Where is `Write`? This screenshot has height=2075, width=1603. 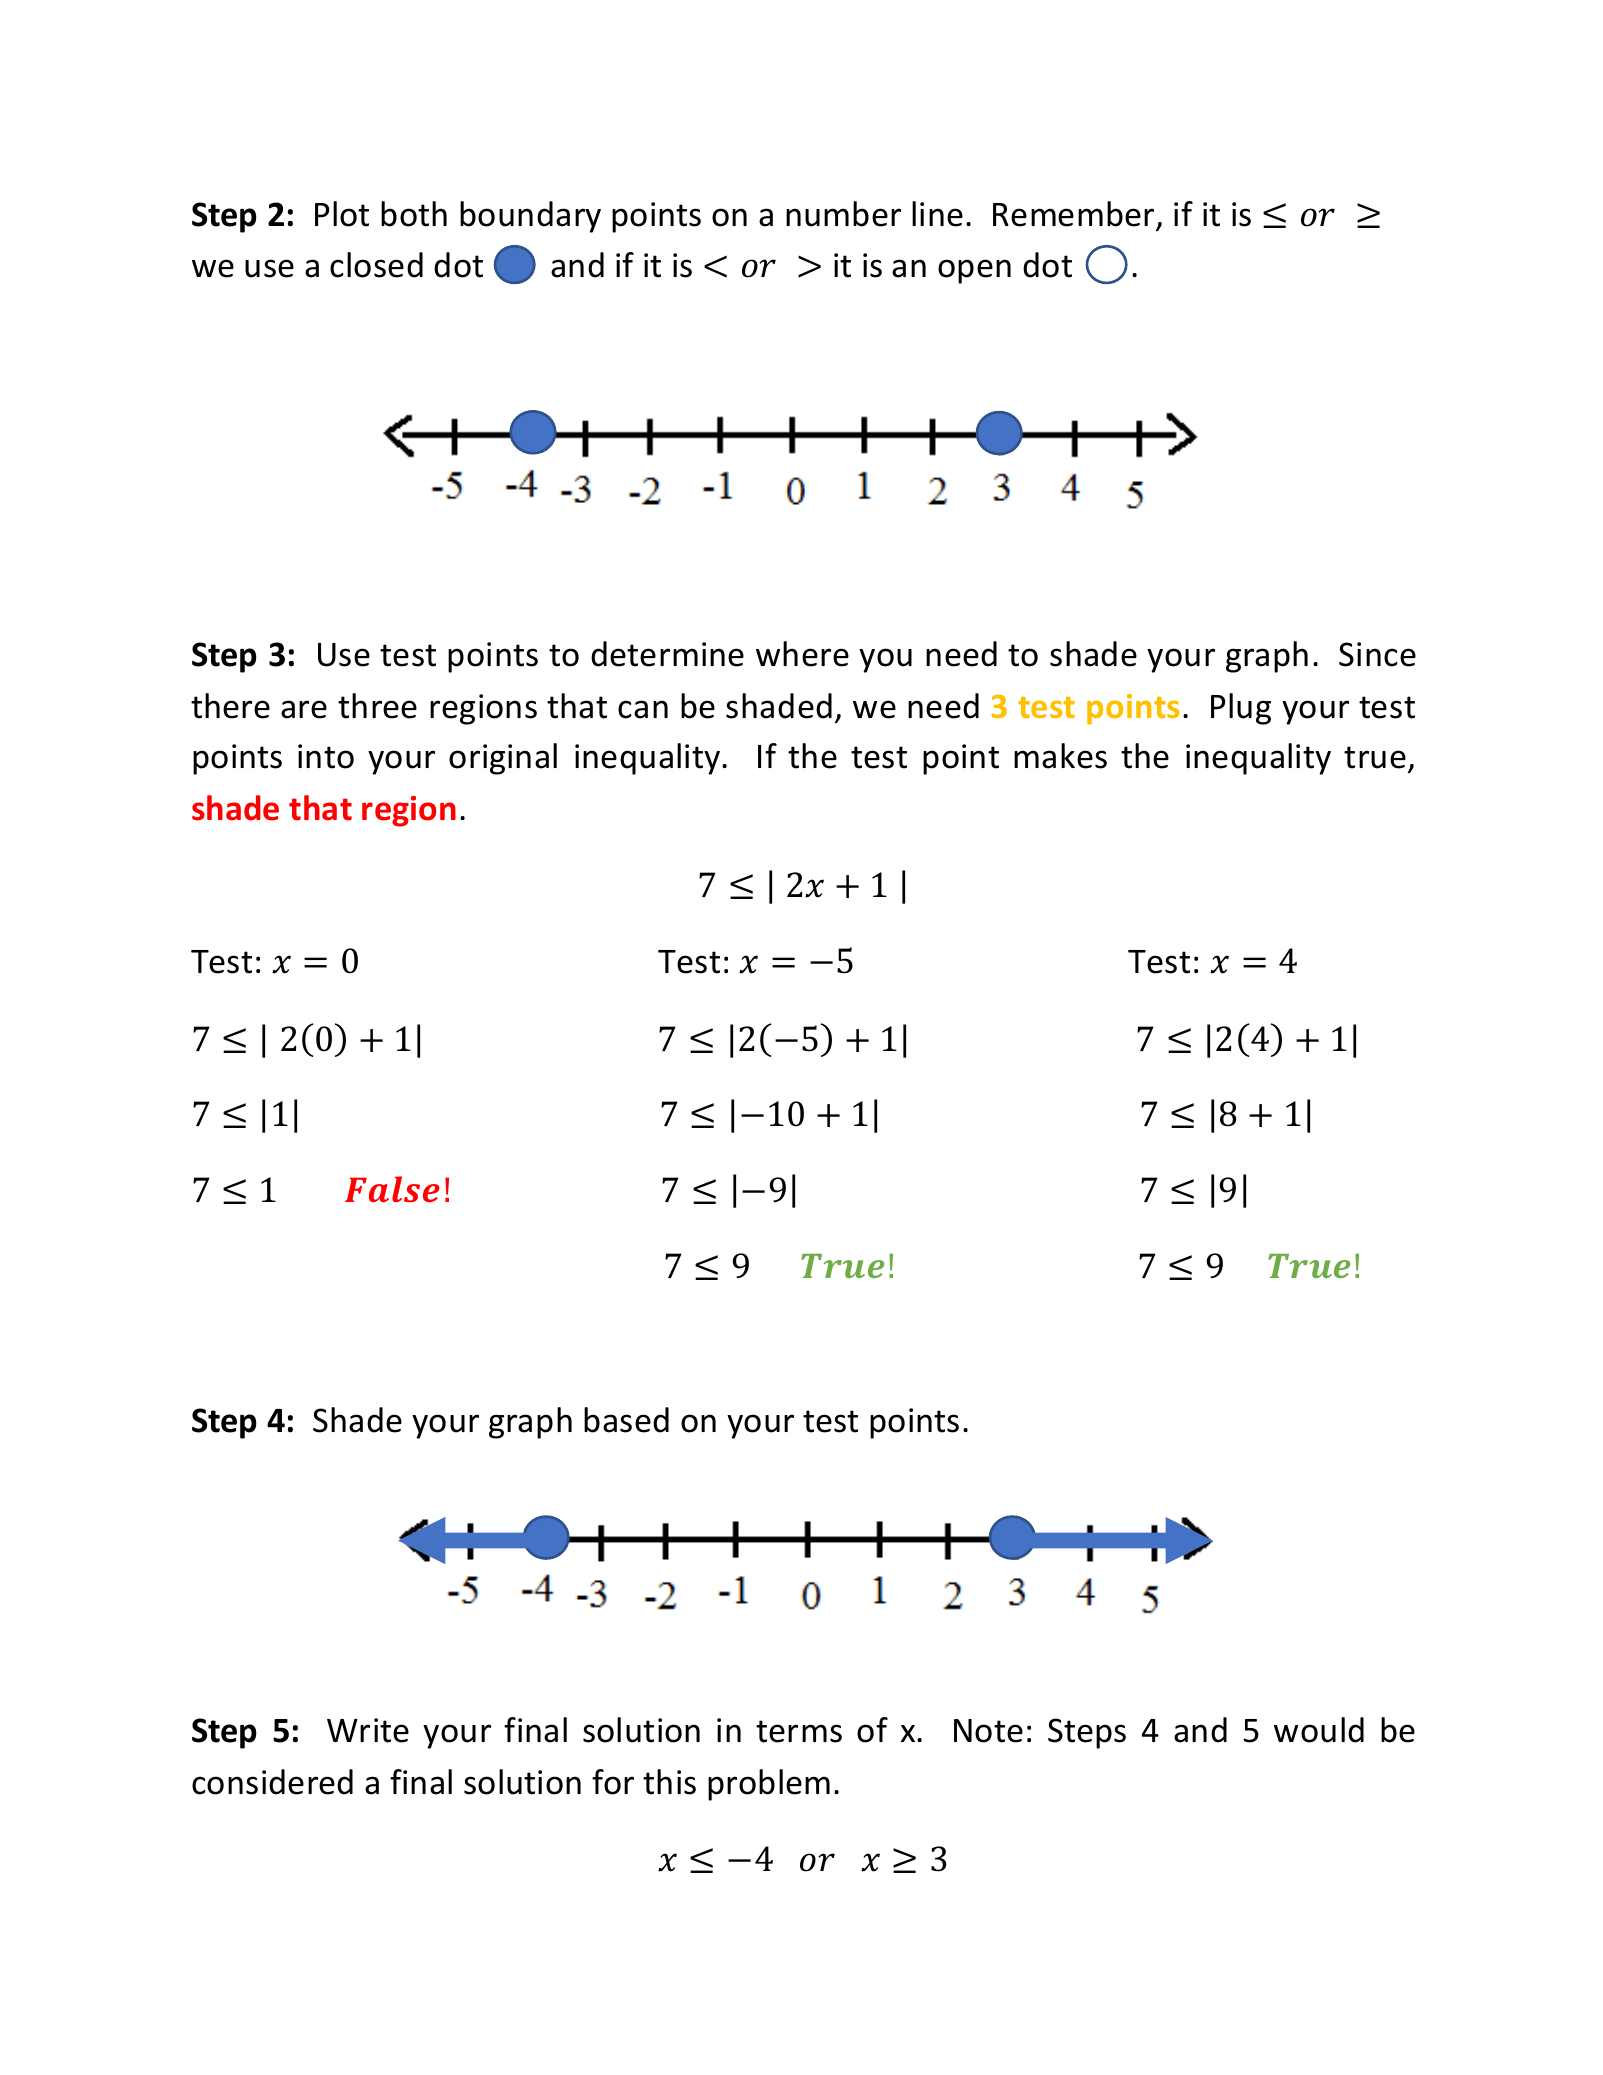 Write is located at coordinates (368, 1730).
